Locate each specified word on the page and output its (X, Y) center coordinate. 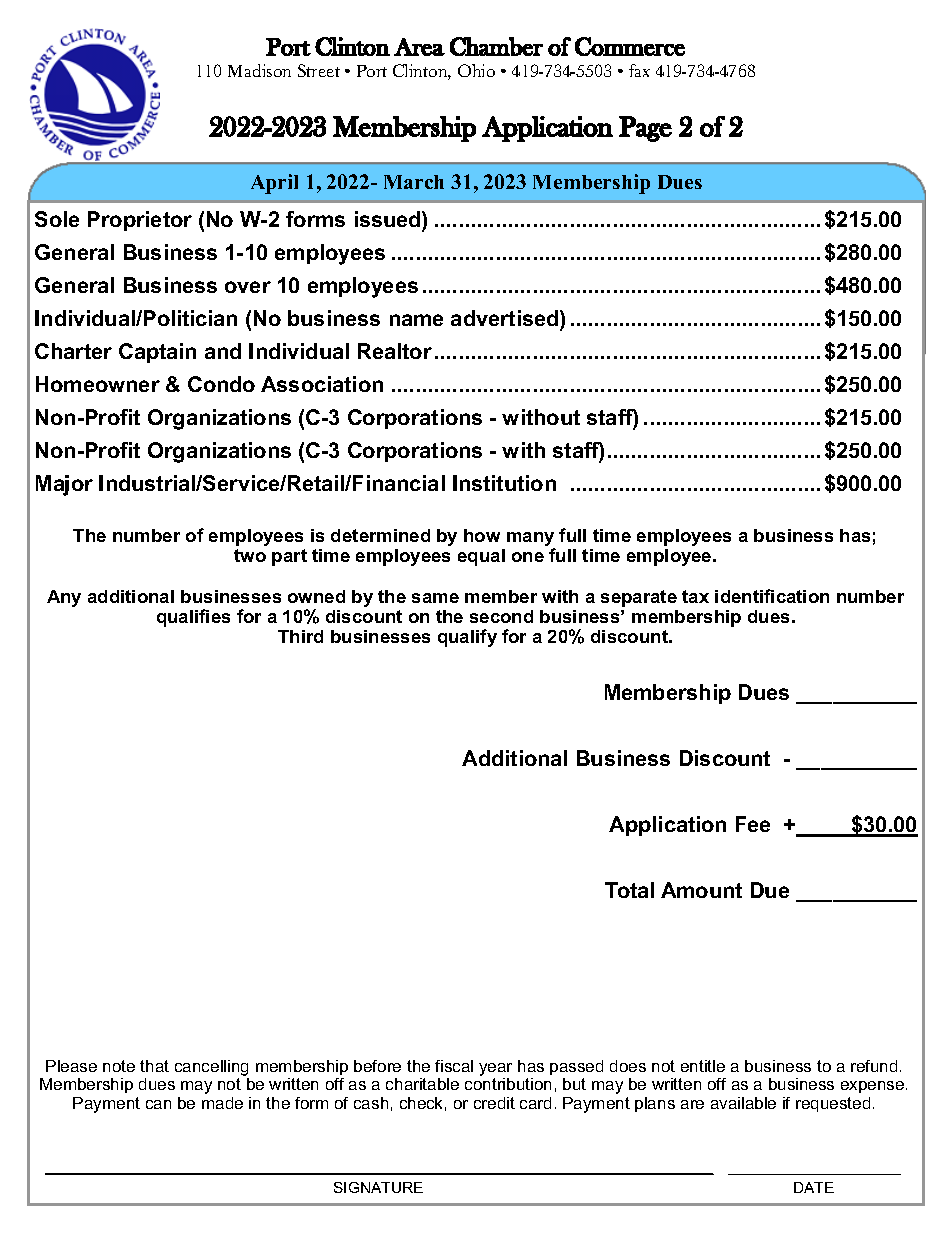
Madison (259, 70)
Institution (504, 483)
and (223, 351)
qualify (467, 638)
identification (772, 596)
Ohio (476, 70)
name (416, 320)
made (222, 1103)
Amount (701, 890)
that (154, 1066)
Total (629, 890)
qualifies (193, 618)
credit (494, 1103)
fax (639, 70)
